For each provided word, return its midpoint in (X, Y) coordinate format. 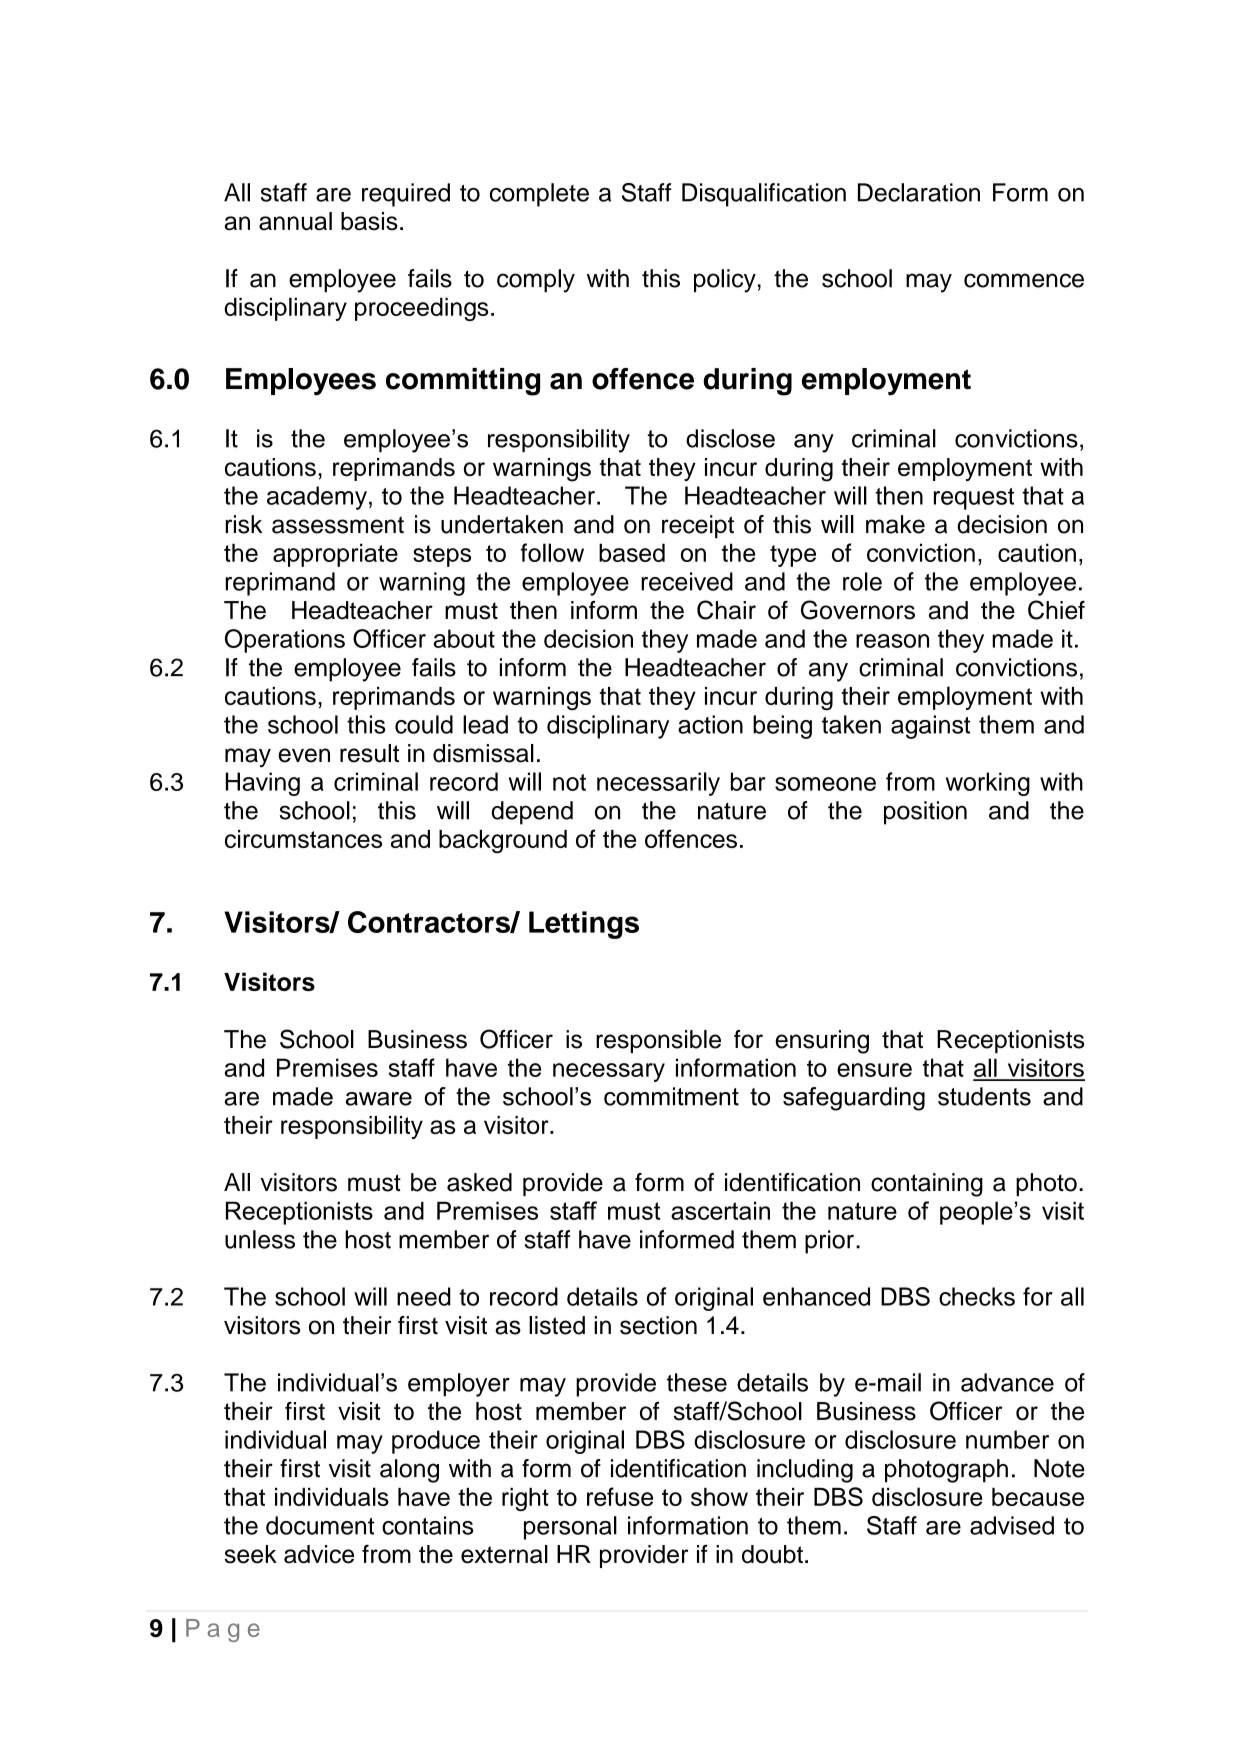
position (925, 813)
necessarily (658, 784)
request (974, 499)
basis (369, 221)
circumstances (303, 839)
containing (927, 1185)
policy (725, 281)
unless (260, 1239)
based (632, 552)
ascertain (720, 1210)
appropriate (335, 555)
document (320, 1525)
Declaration (919, 192)
